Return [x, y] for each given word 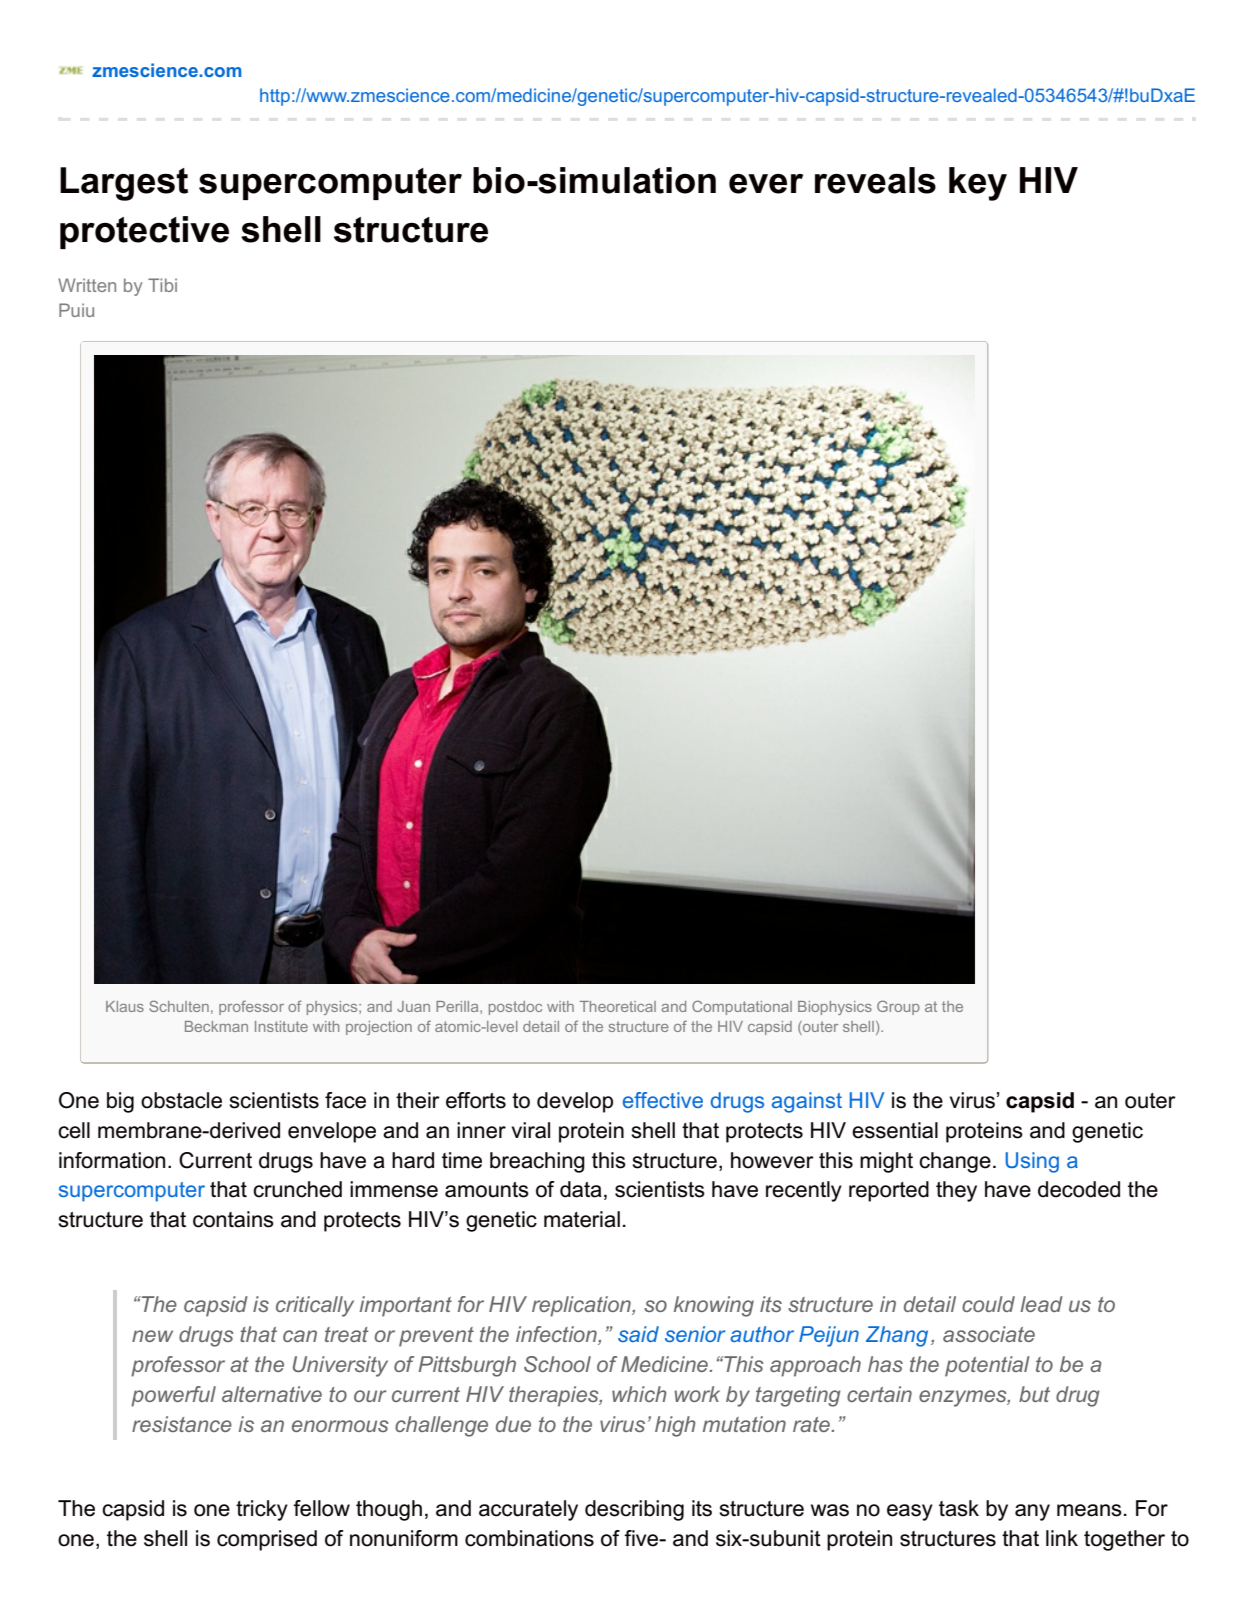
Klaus [125, 1006]
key [978, 184]
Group [898, 1007]
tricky [262, 1510]
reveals [875, 180]
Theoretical [618, 1006]
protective [144, 232]
